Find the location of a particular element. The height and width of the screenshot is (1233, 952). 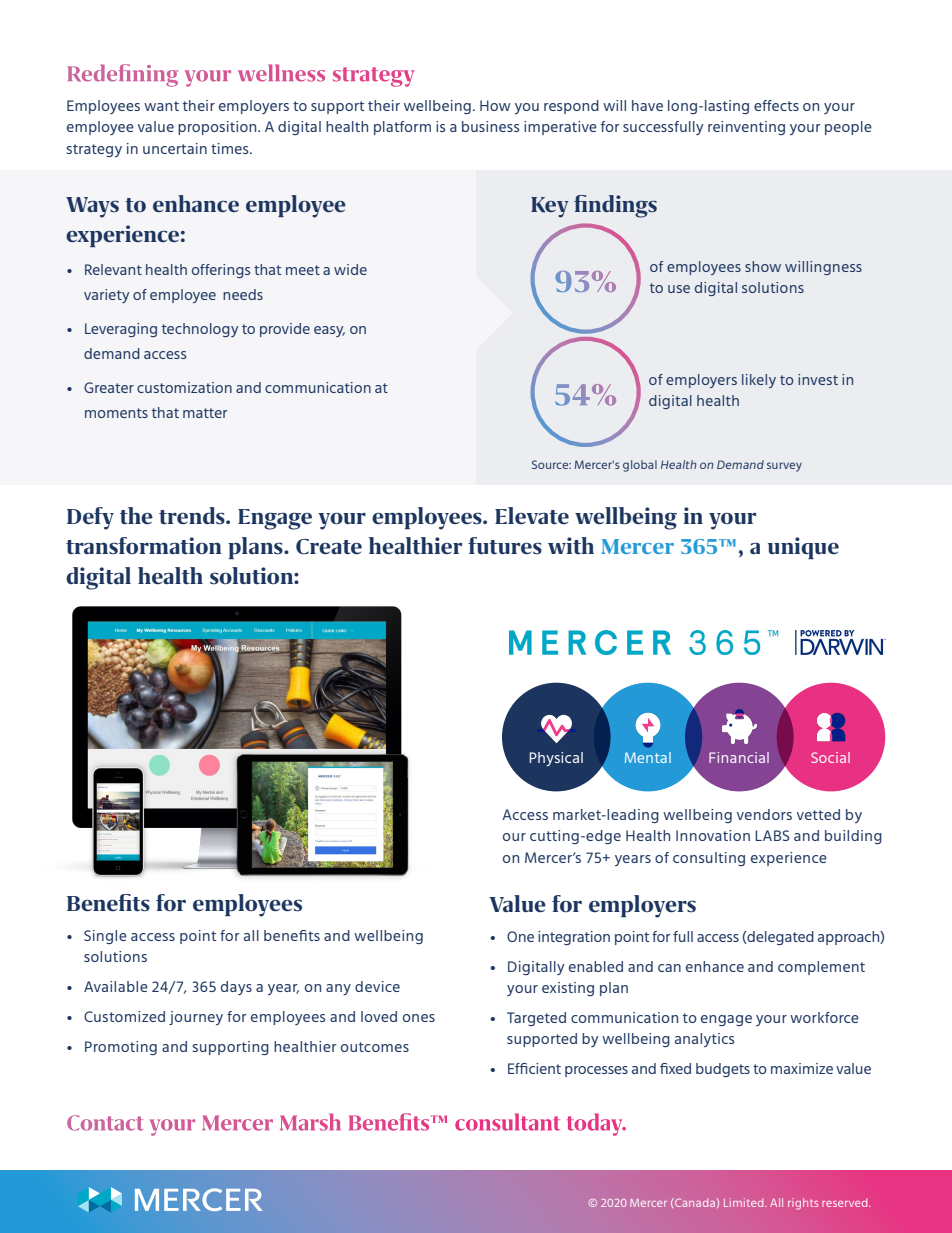

effects is located at coordinates (776, 105).
